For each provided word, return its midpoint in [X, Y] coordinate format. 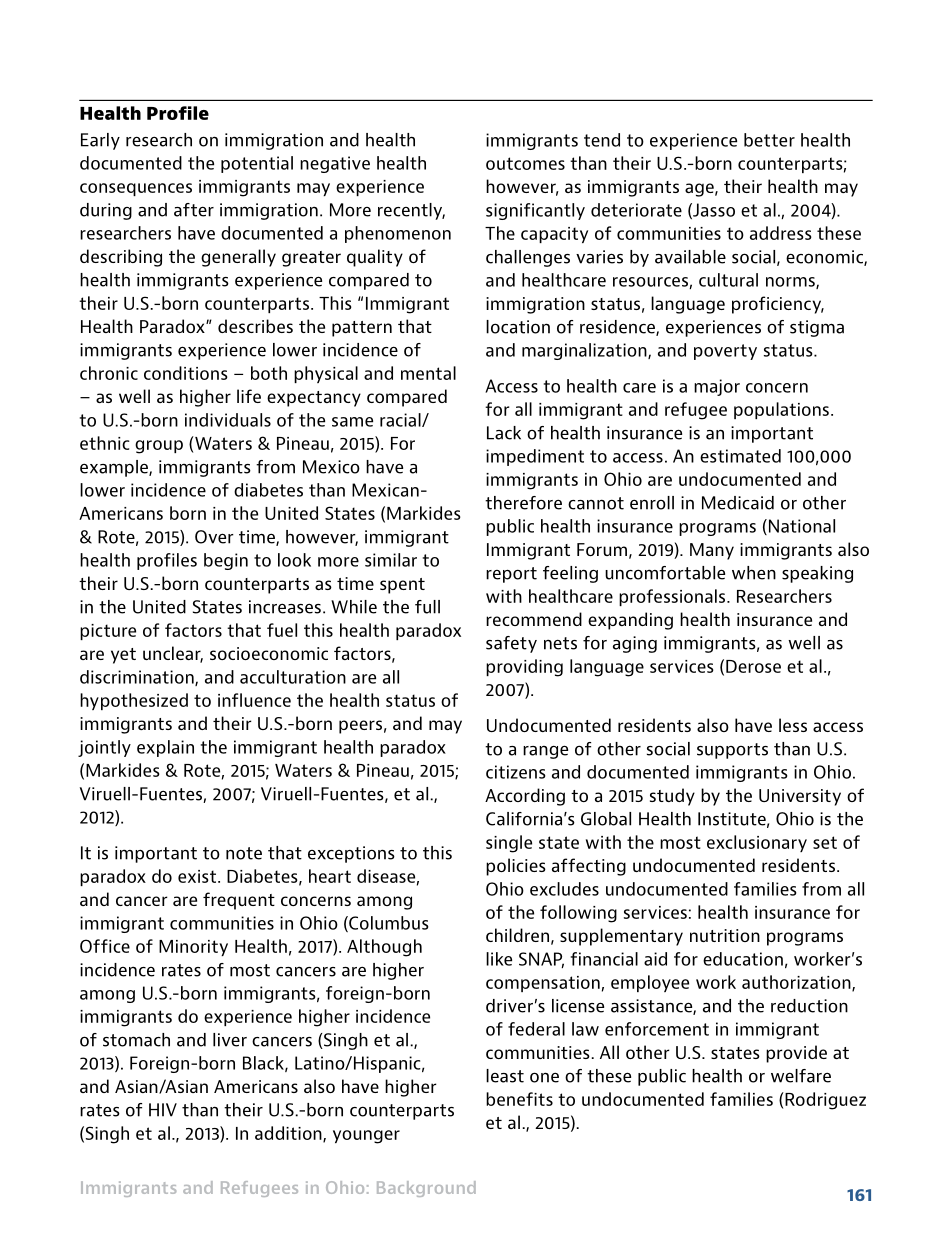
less [793, 725]
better [769, 140]
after [194, 210]
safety [511, 644]
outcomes [525, 163]
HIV [163, 1110]
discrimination [138, 678]
